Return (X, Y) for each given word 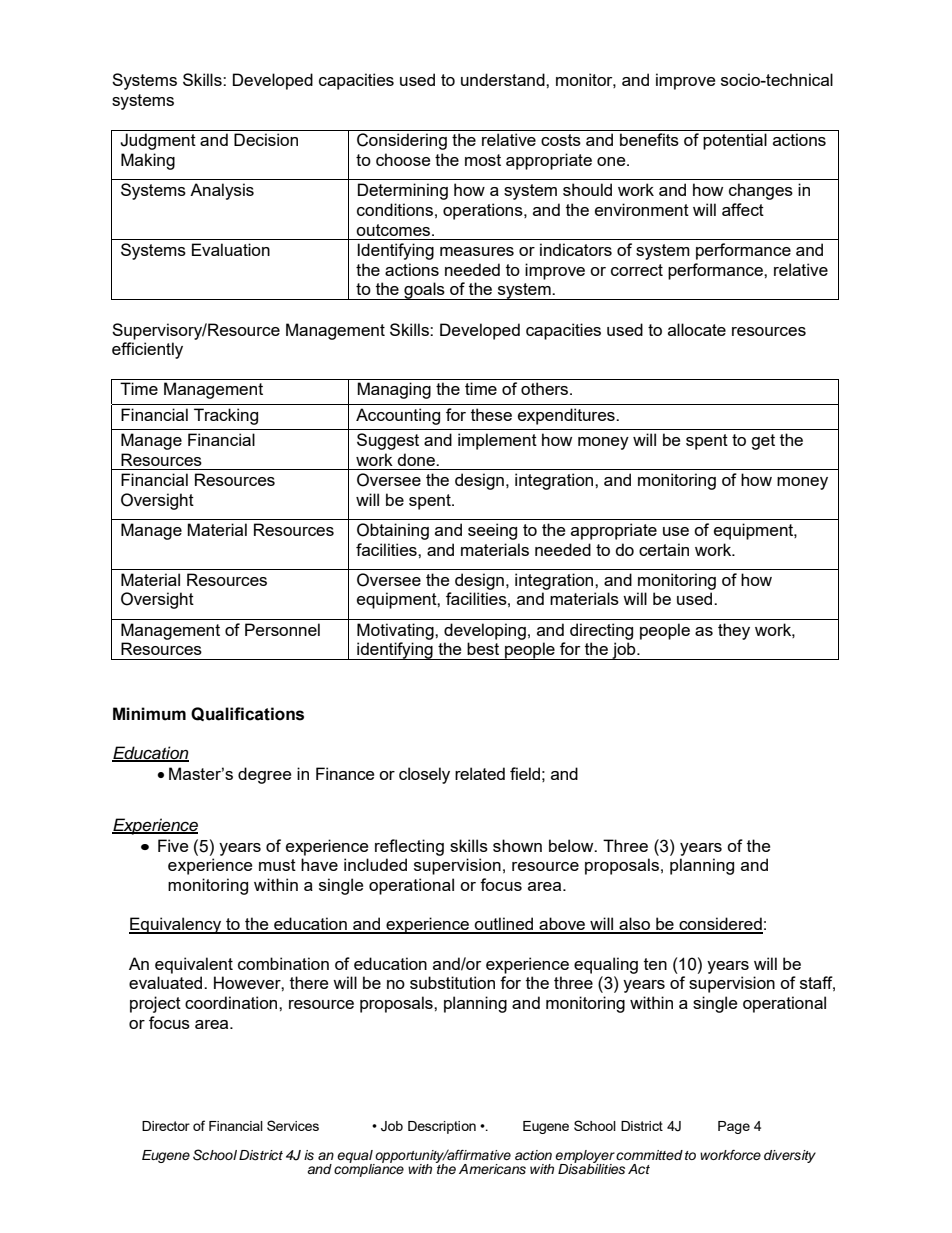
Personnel (282, 629)
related (480, 773)
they (734, 631)
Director (166, 1126)
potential (735, 141)
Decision (266, 139)
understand (504, 79)
